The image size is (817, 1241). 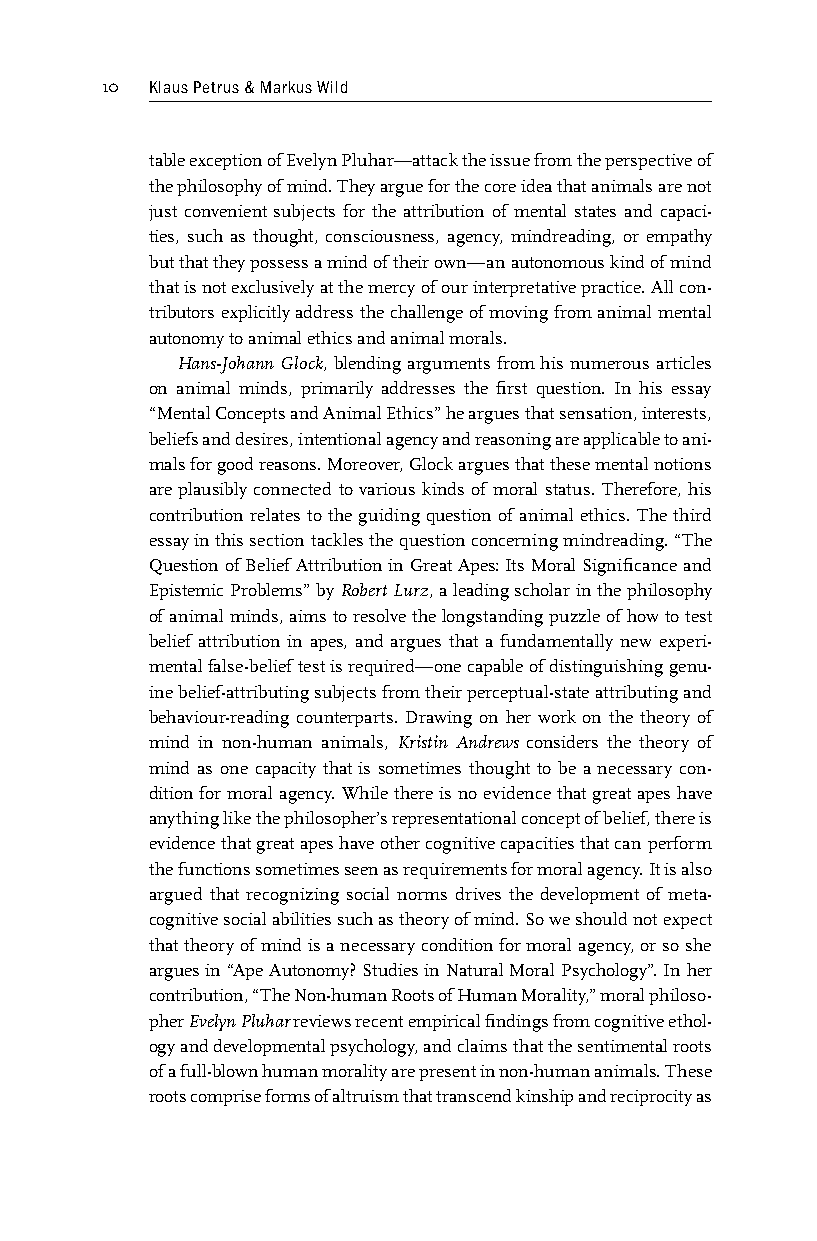 What do you see at coordinates (510, 160) in the screenshot?
I see `issue` at bounding box center [510, 160].
